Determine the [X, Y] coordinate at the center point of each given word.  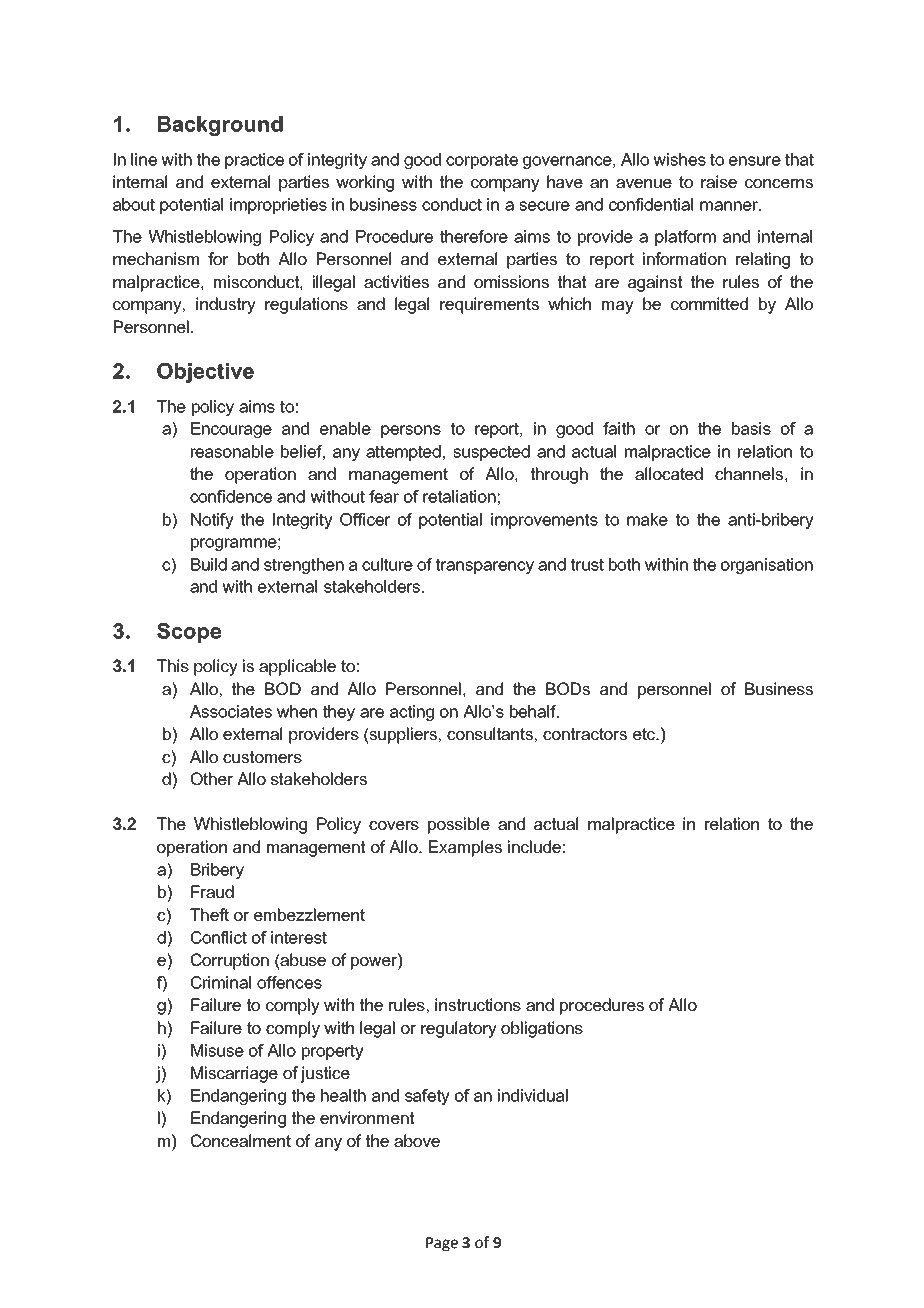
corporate [482, 161]
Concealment [241, 1140]
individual [533, 1095]
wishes [679, 159]
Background [220, 126]
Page [442, 1244]
